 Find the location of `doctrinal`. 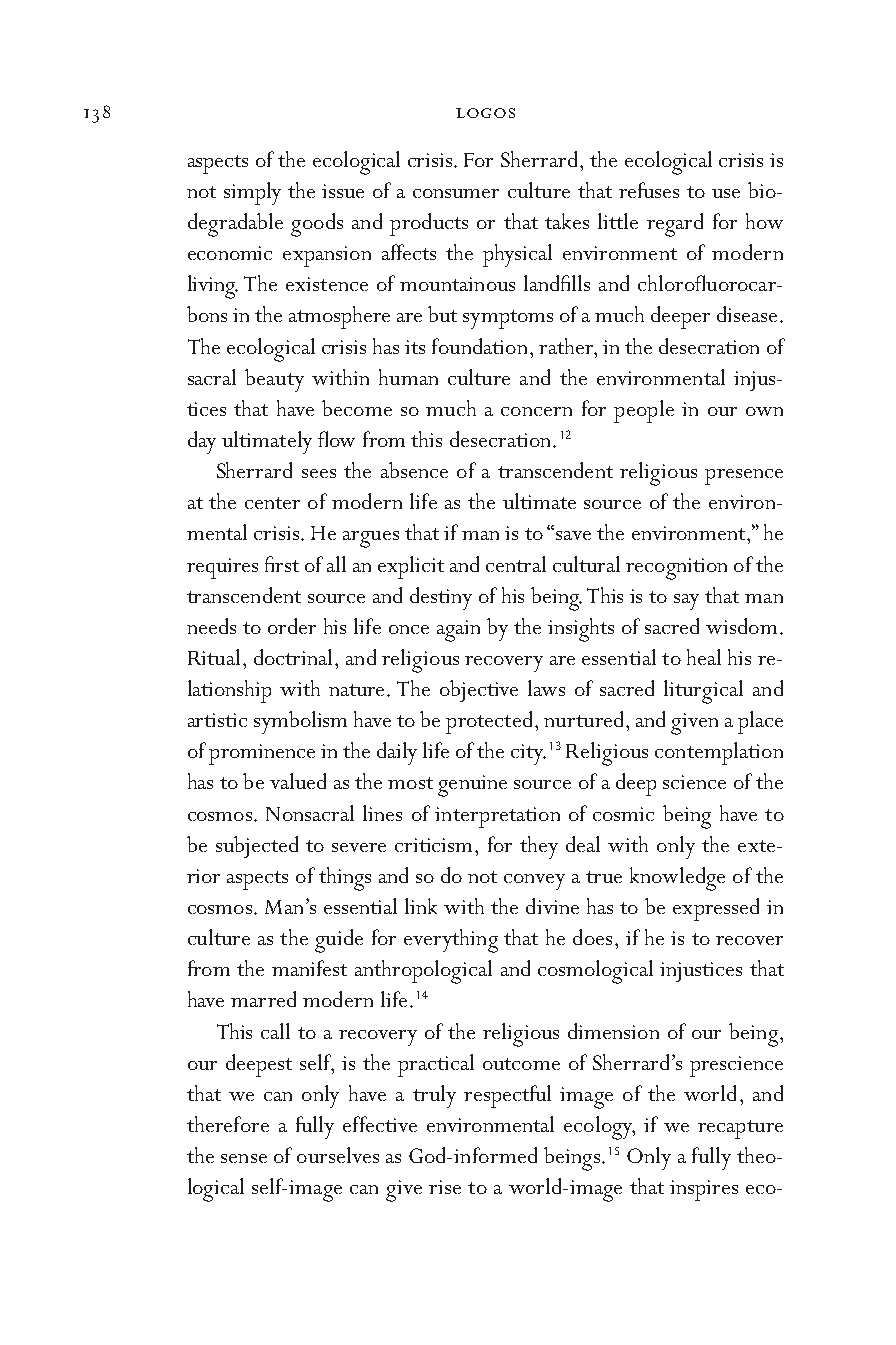

doctrinal is located at coordinates (293, 657).
